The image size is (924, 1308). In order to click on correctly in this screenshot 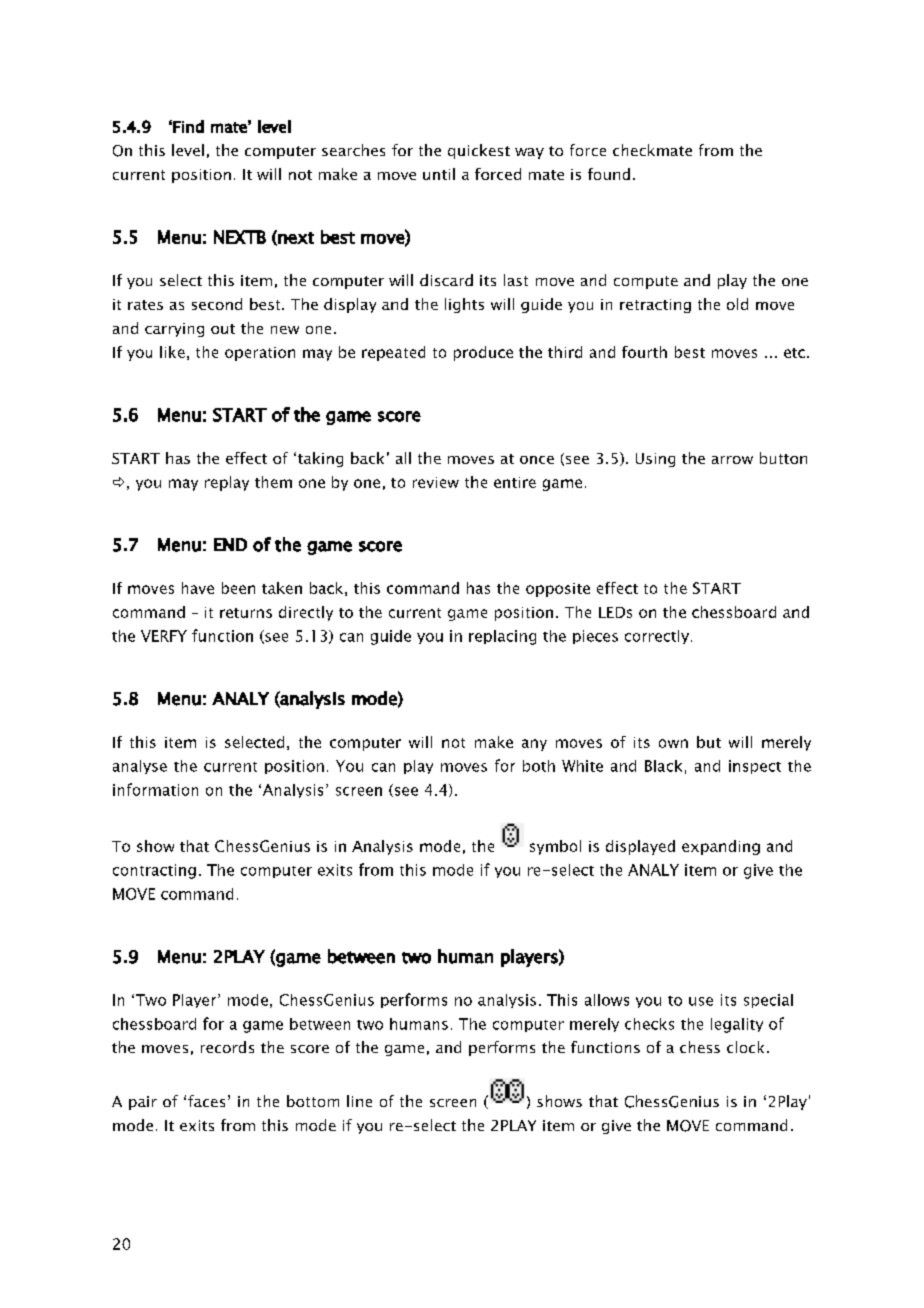, I will do `click(657, 637)`.
